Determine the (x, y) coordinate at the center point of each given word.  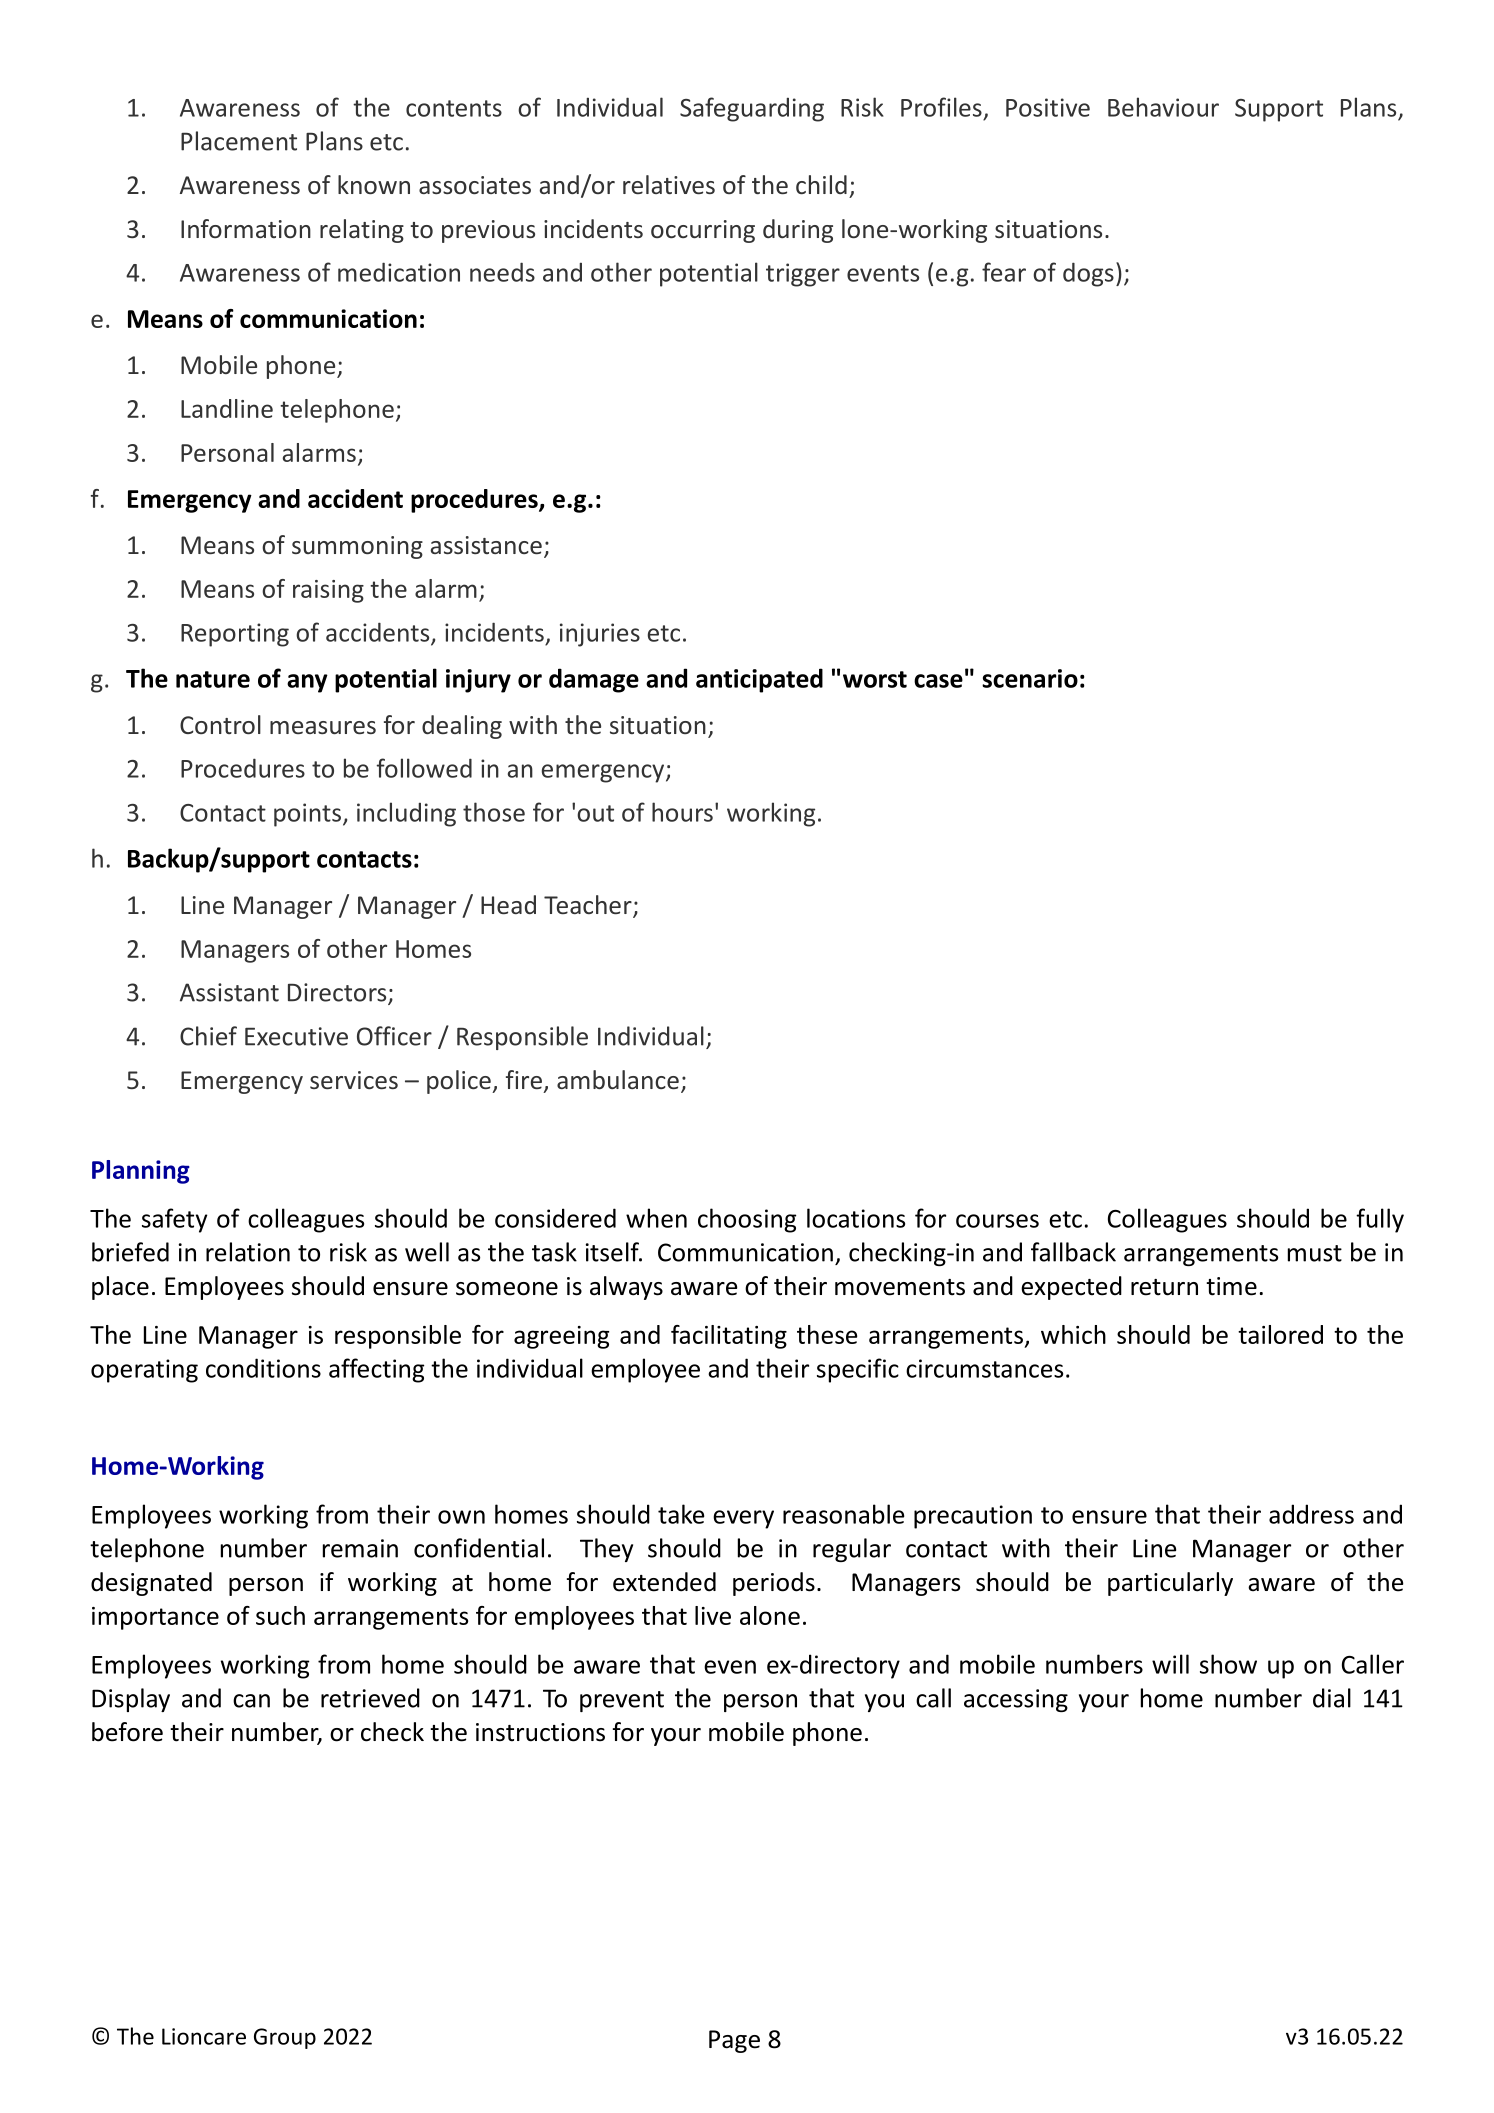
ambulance (618, 1079)
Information (246, 228)
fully (1380, 1220)
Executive (296, 1036)
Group (285, 2038)
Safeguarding (752, 109)
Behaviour (1163, 107)
